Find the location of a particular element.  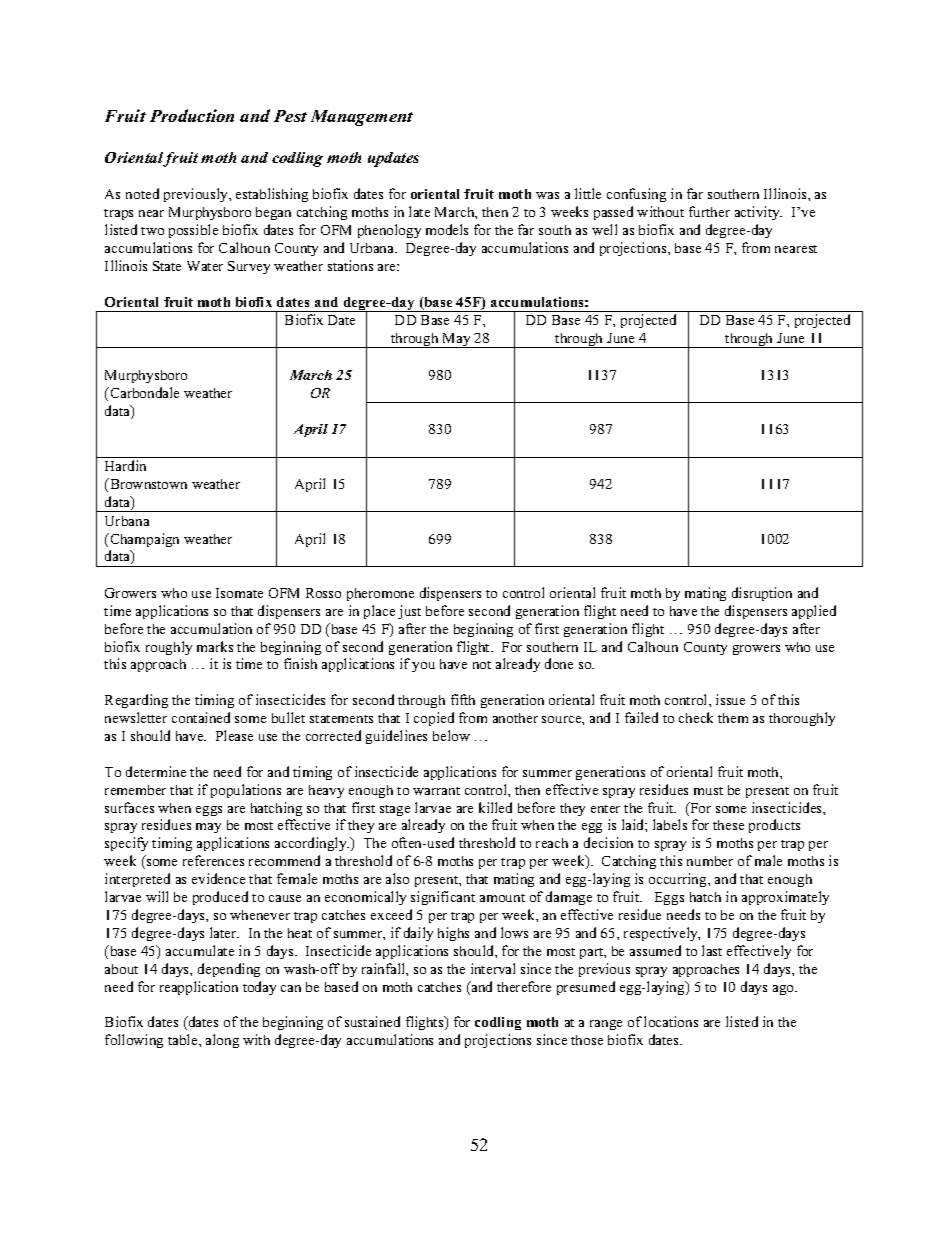

Management is located at coordinates (362, 118).
